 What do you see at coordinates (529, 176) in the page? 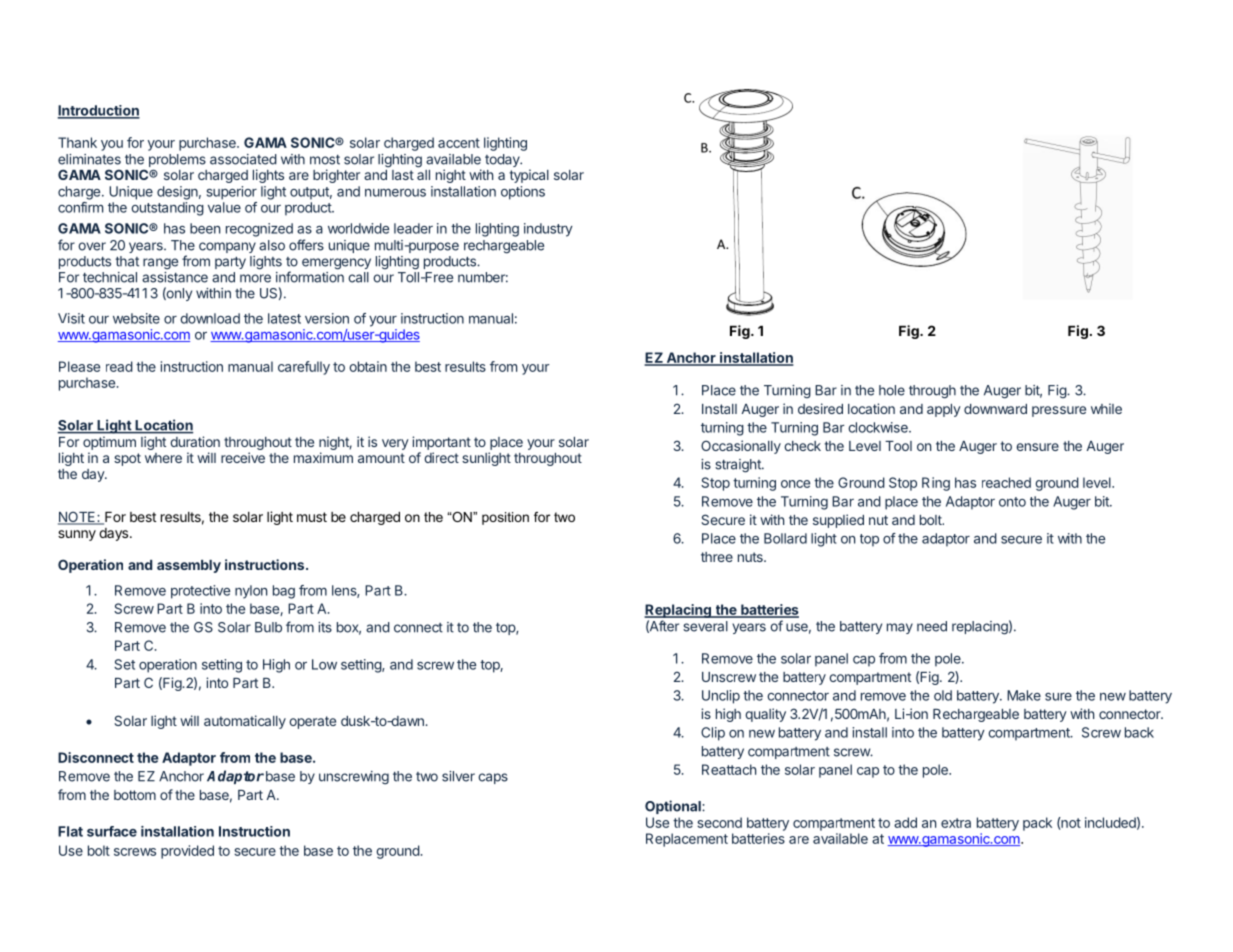
I see `typical` at bounding box center [529, 176].
